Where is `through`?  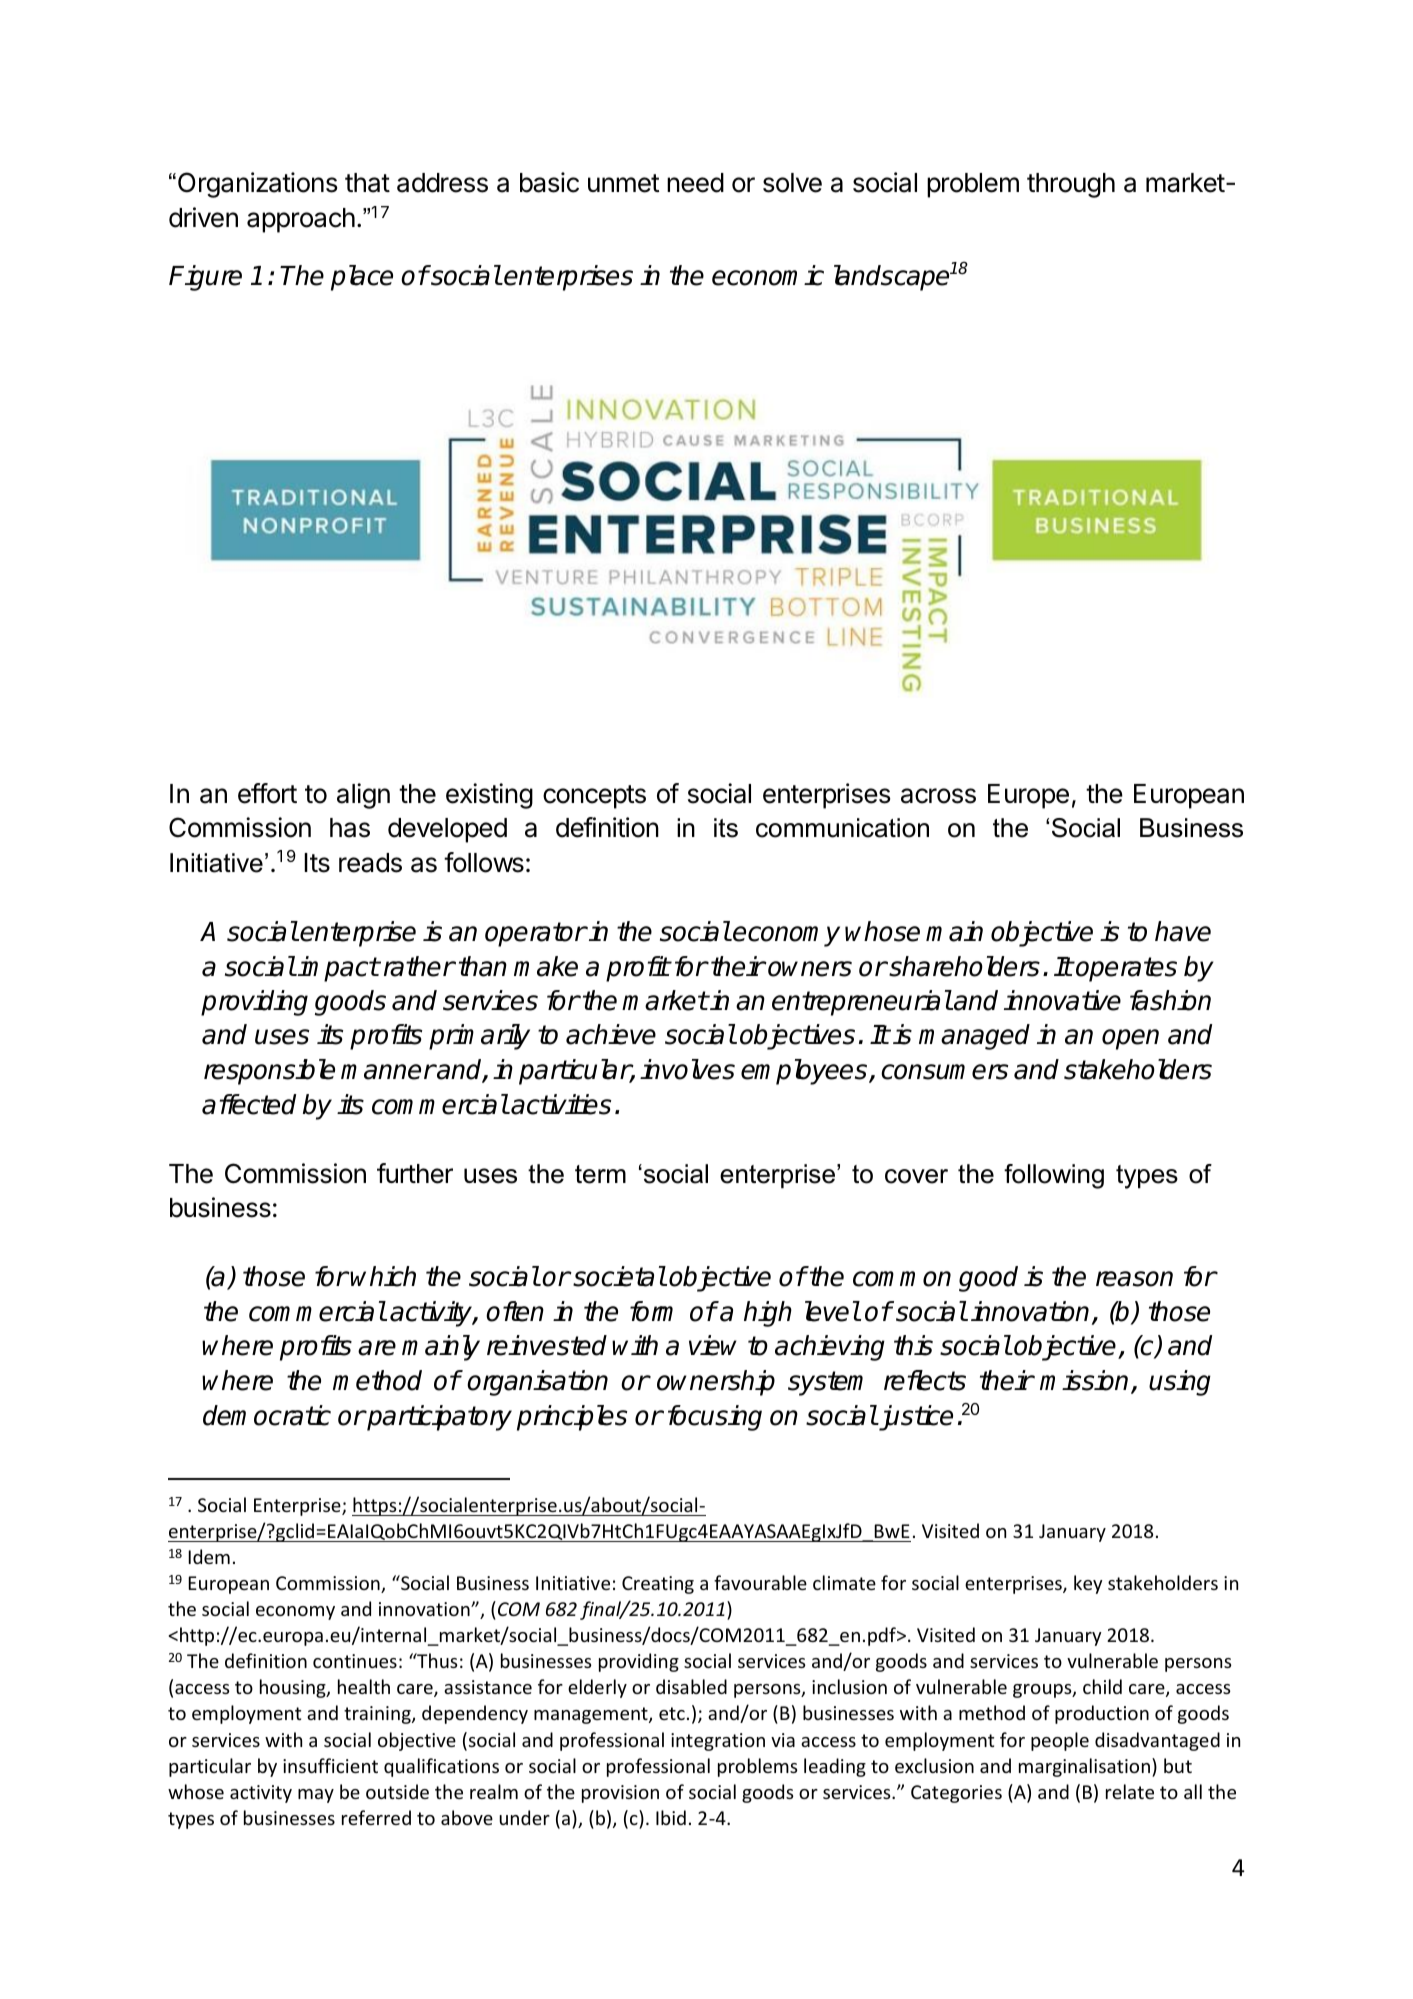
through is located at coordinates (1071, 185).
